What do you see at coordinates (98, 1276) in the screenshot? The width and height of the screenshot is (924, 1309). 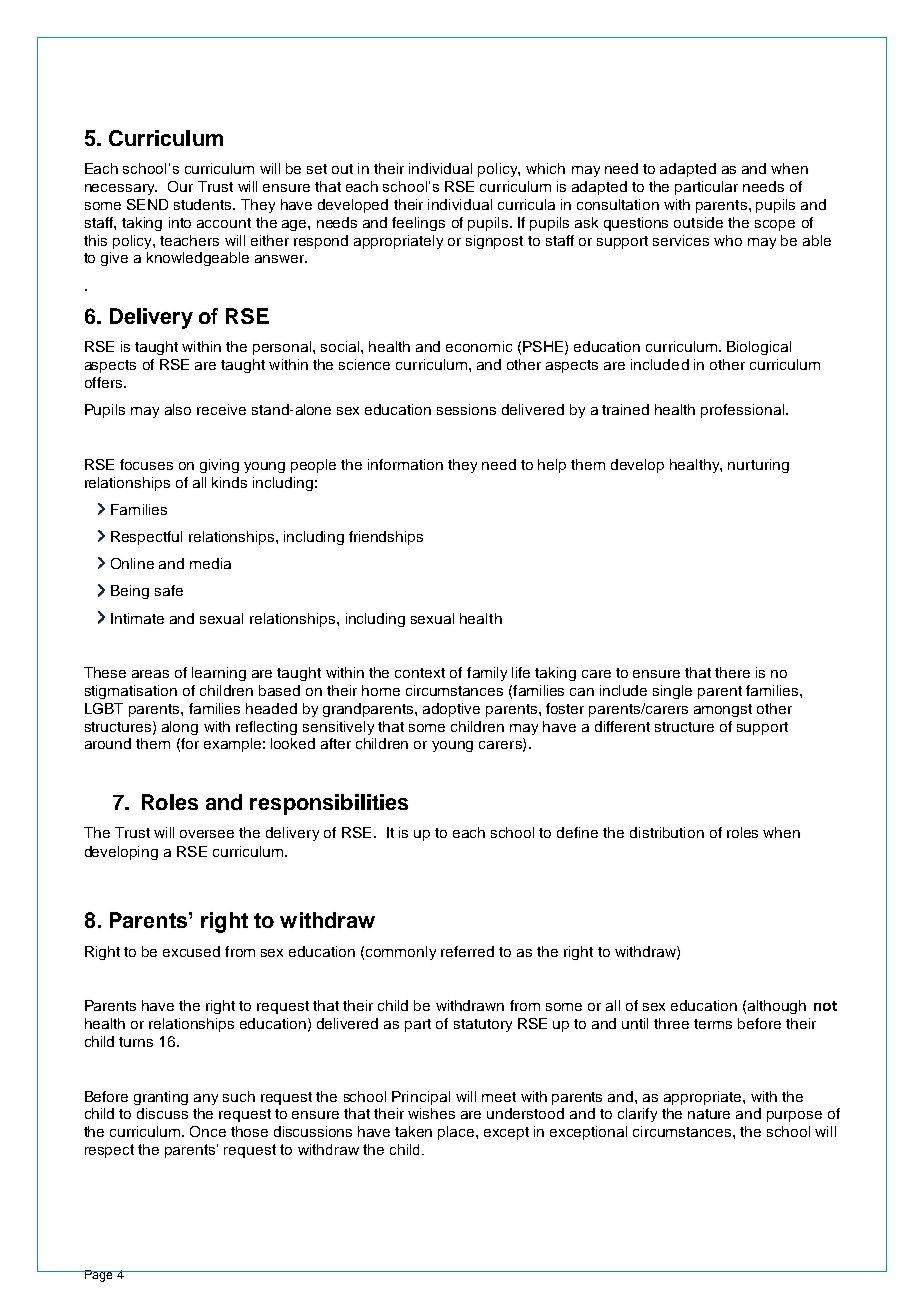 I see `Page` at bounding box center [98, 1276].
